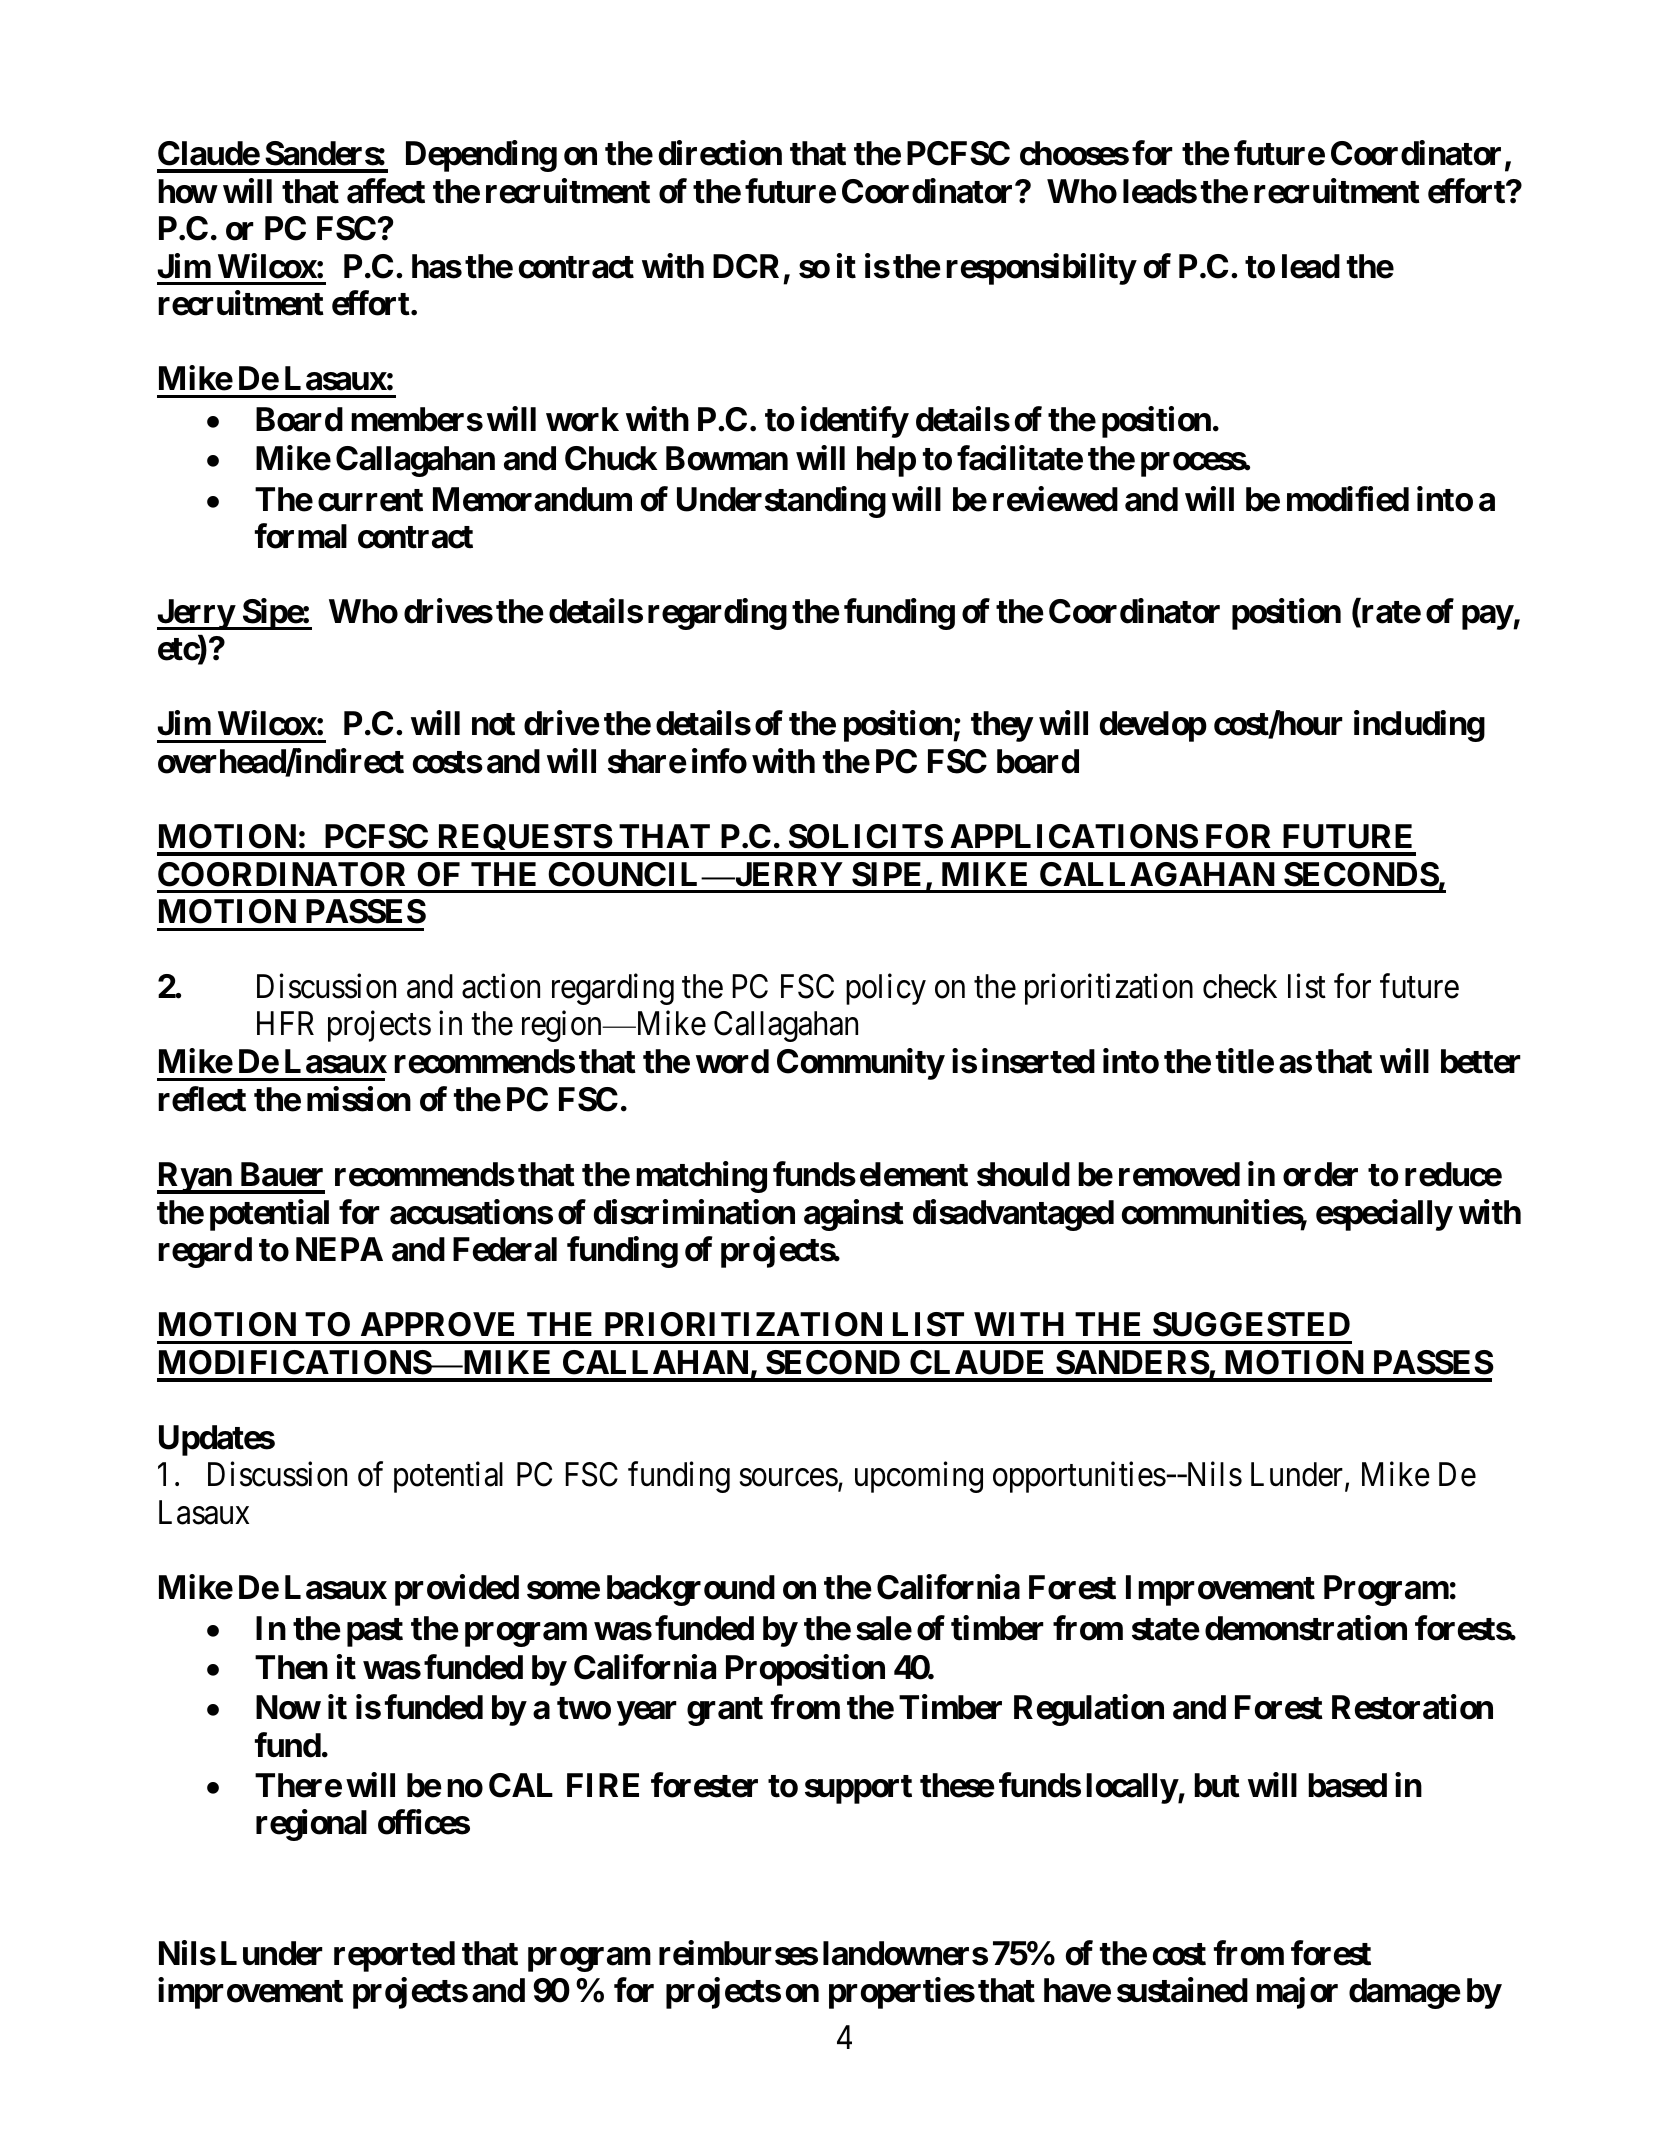 The height and width of the screenshot is (2155, 1665). What do you see at coordinates (301, 536) in the screenshot?
I see `formal` at bounding box center [301, 536].
